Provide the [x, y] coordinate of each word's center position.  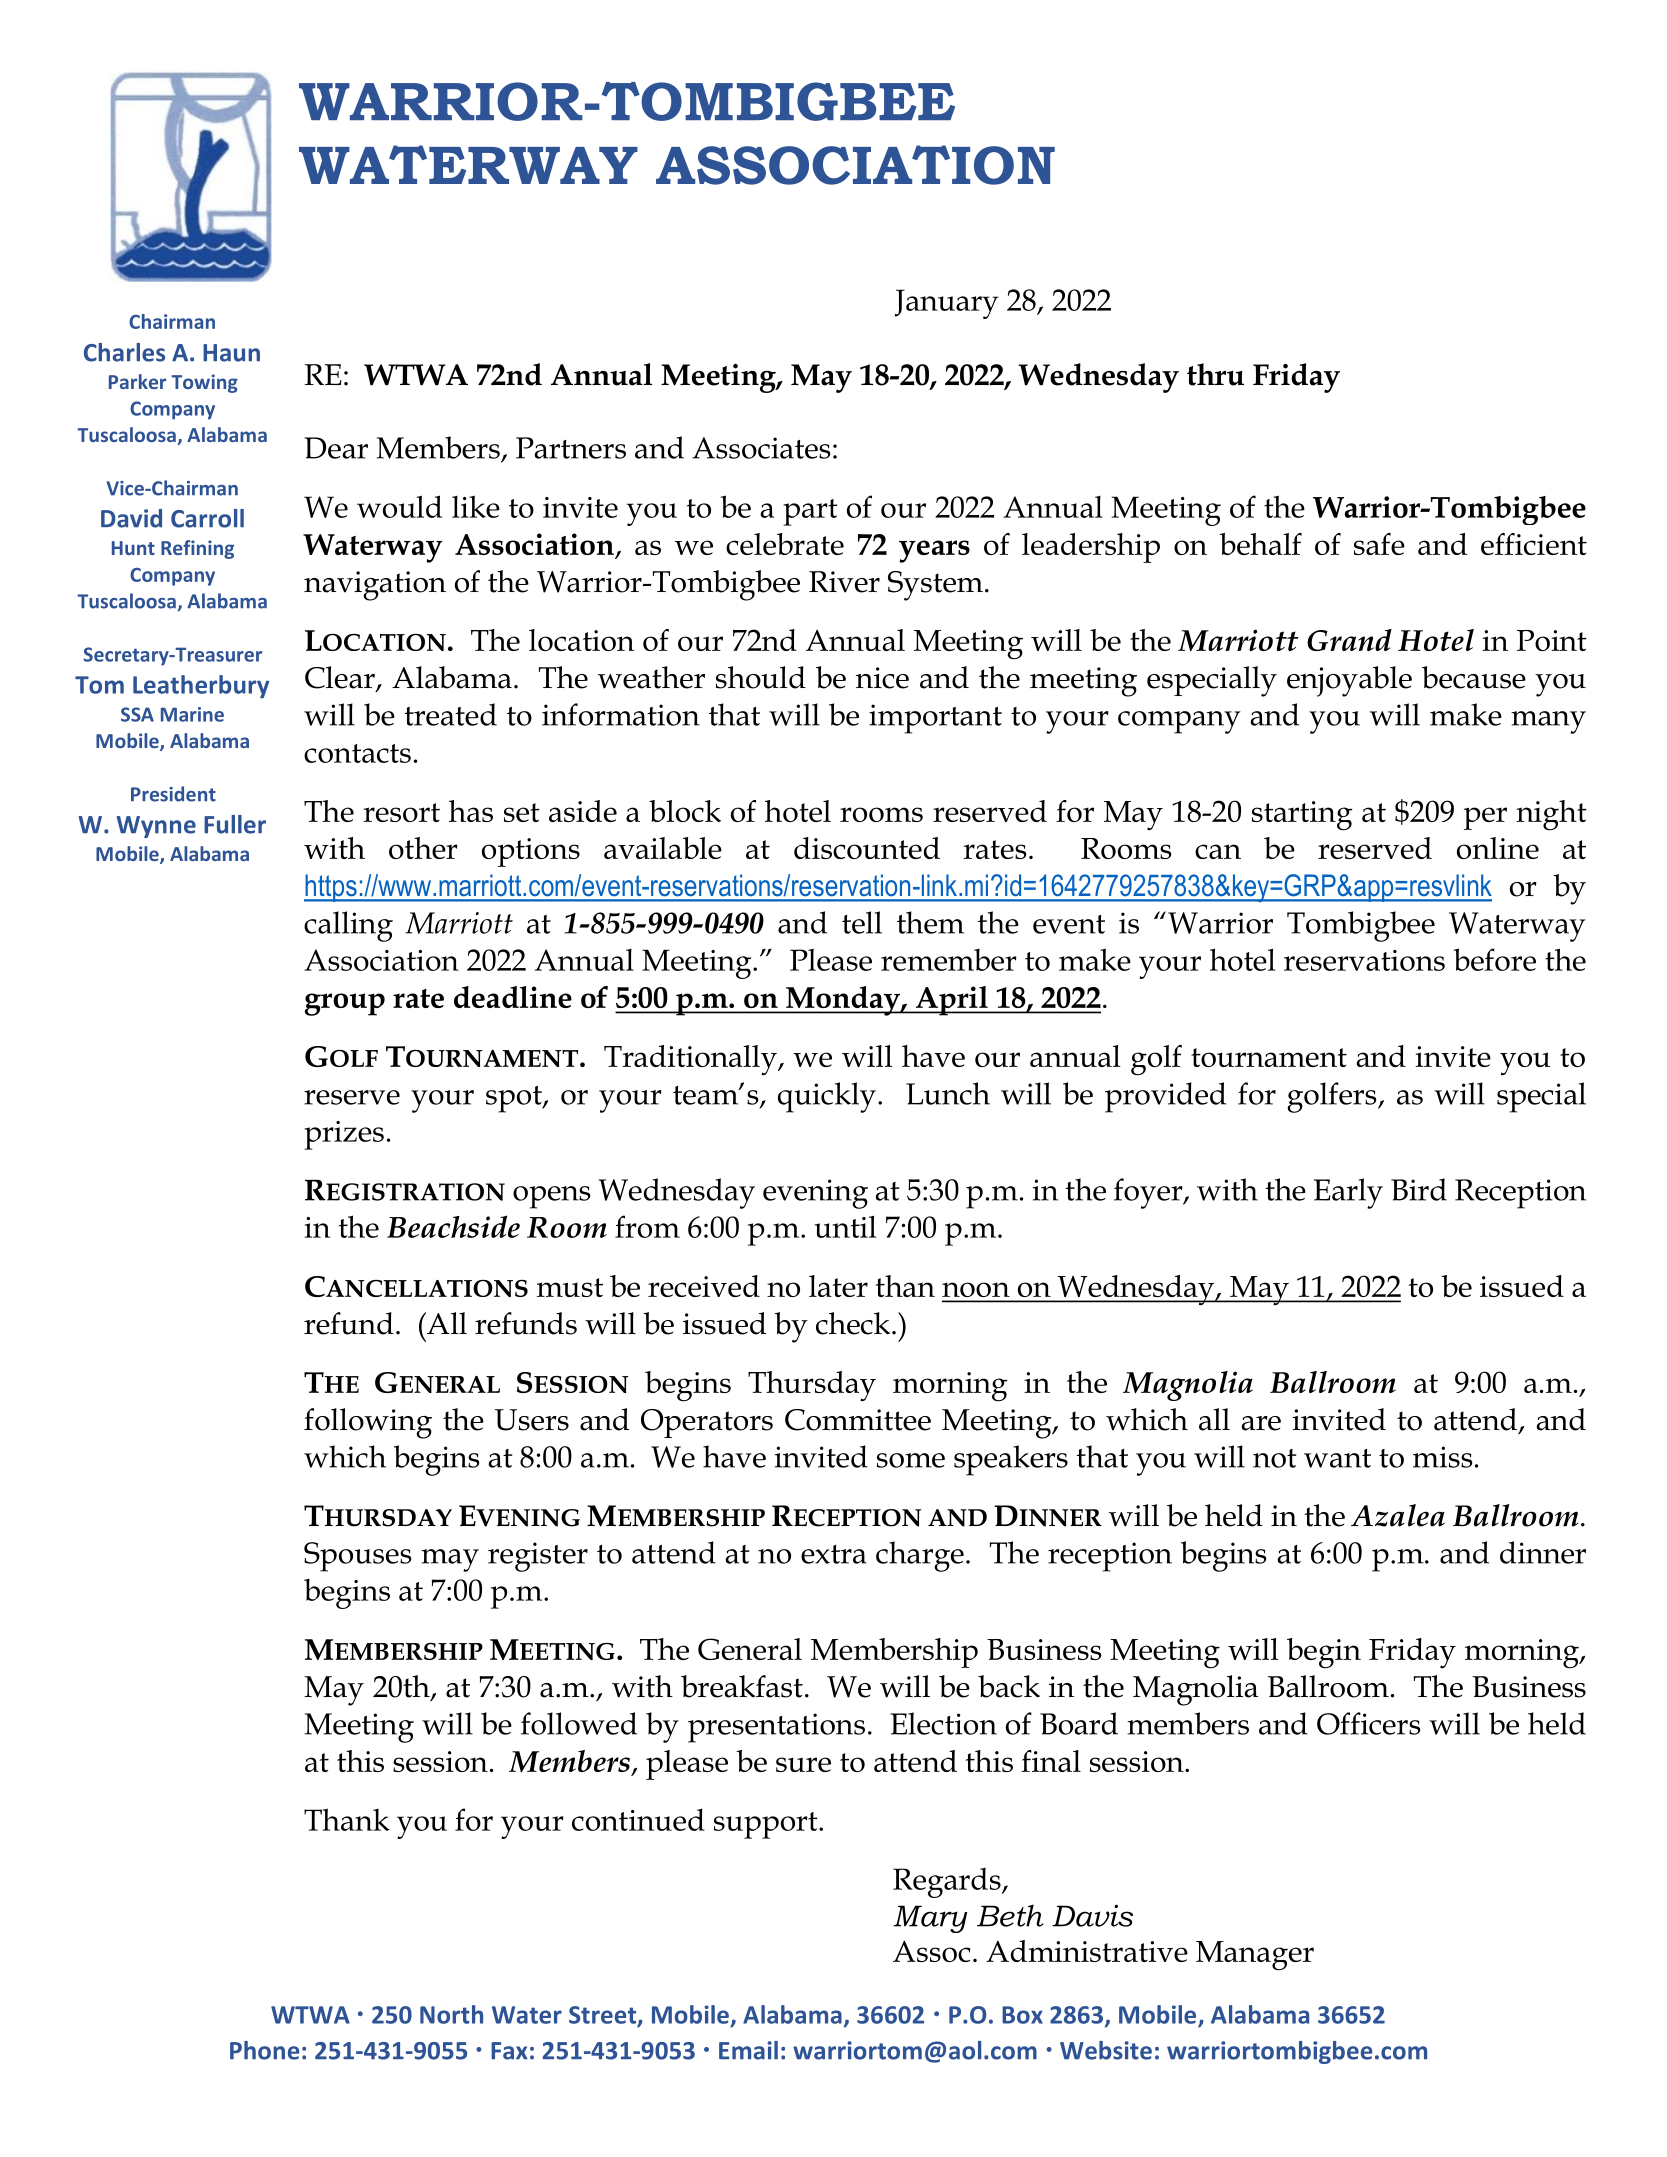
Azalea [1398, 1515]
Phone [265, 2050]
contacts [357, 753]
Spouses [358, 1557]
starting [1302, 816]
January [946, 304]
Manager [1255, 1956]
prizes [344, 1135]
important [935, 719]
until [845, 1226]
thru [1215, 374]
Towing [204, 383]
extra [834, 1554]
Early [1348, 1193]
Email [748, 2050]
